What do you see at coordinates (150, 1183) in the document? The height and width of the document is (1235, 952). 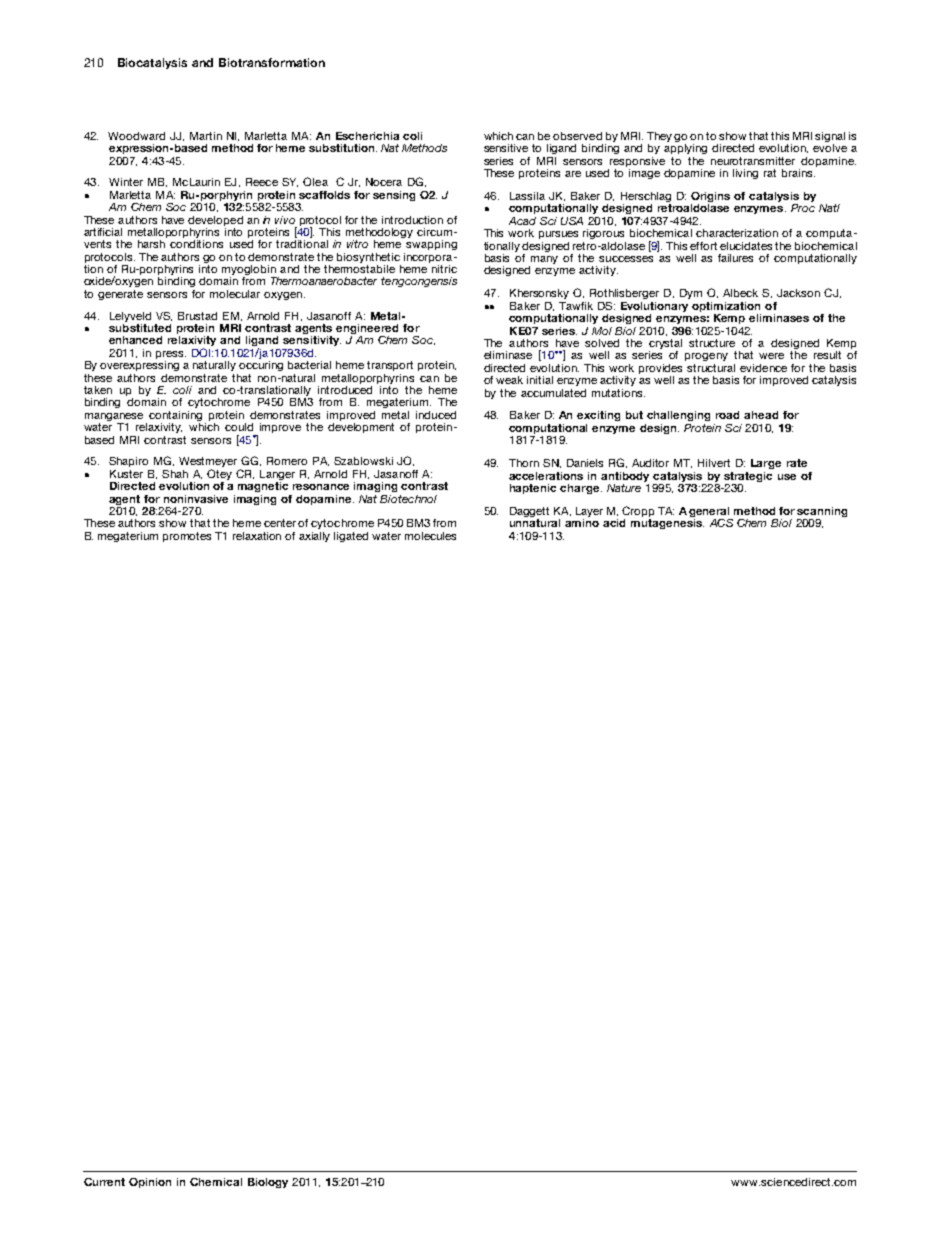 I see `Opinion` at bounding box center [150, 1183].
